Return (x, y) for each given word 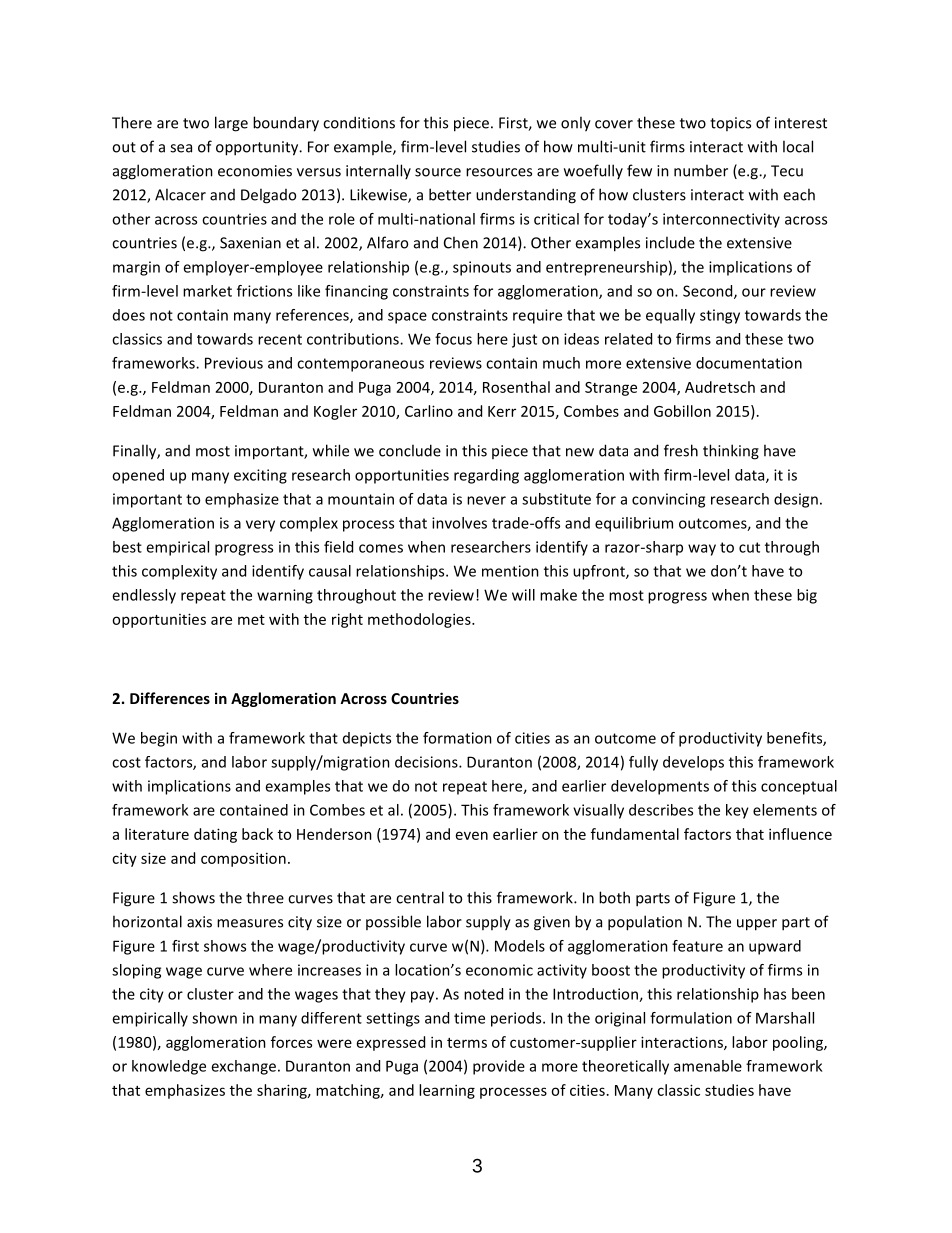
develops (693, 763)
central (420, 897)
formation (457, 738)
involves (459, 523)
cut (749, 547)
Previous (234, 363)
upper (757, 925)
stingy (720, 316)
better (450, 194)
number (701, 170)
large (231, 124)
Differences (170, 698)
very (260, 526)
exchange (243, 1067)
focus (453, 339)
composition (243, 859)
